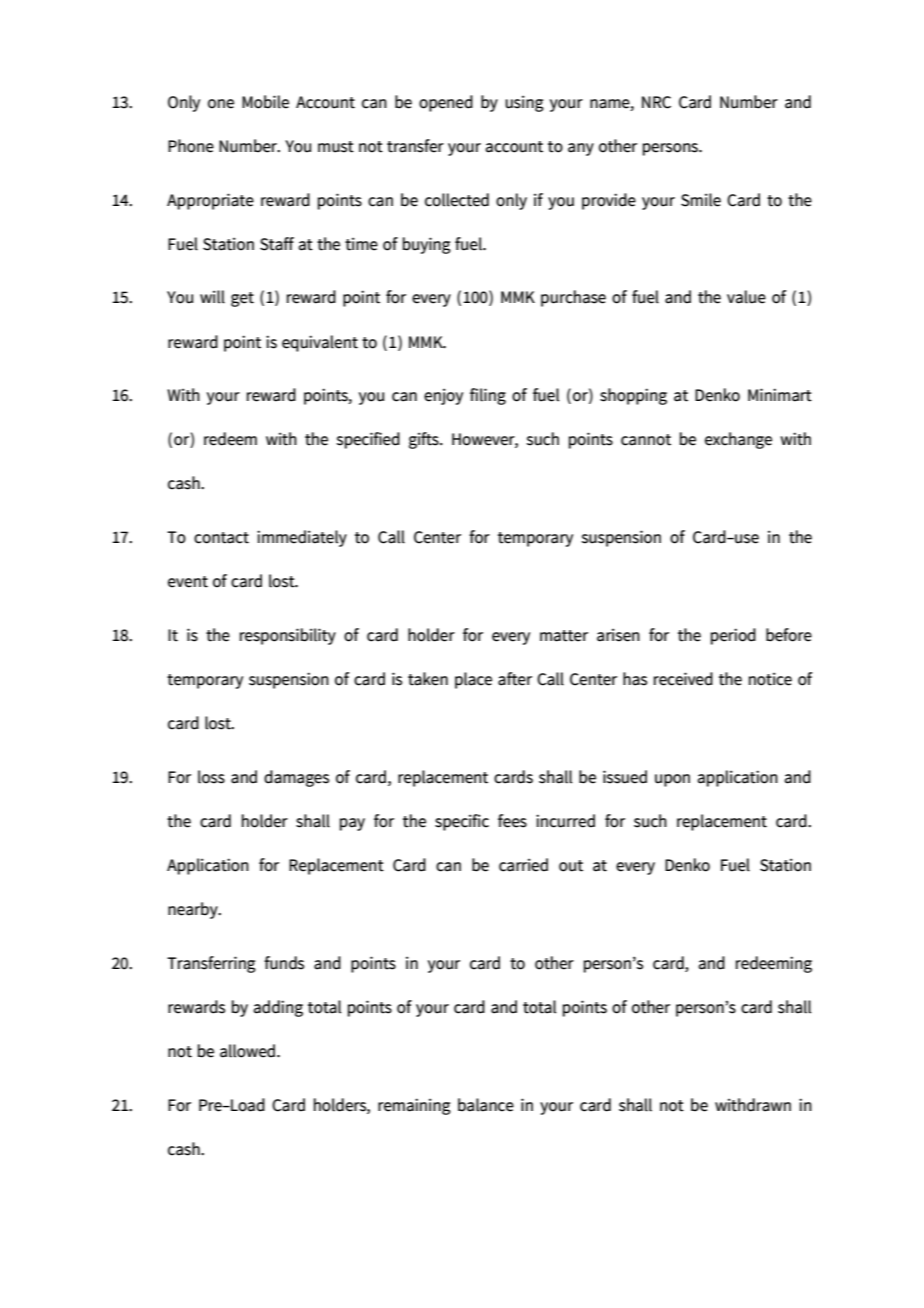 The image size is (924, 1308). What do you see at coordinates (656, 102) in the page?
I see `NRC` at bounding box center [656, 102].
